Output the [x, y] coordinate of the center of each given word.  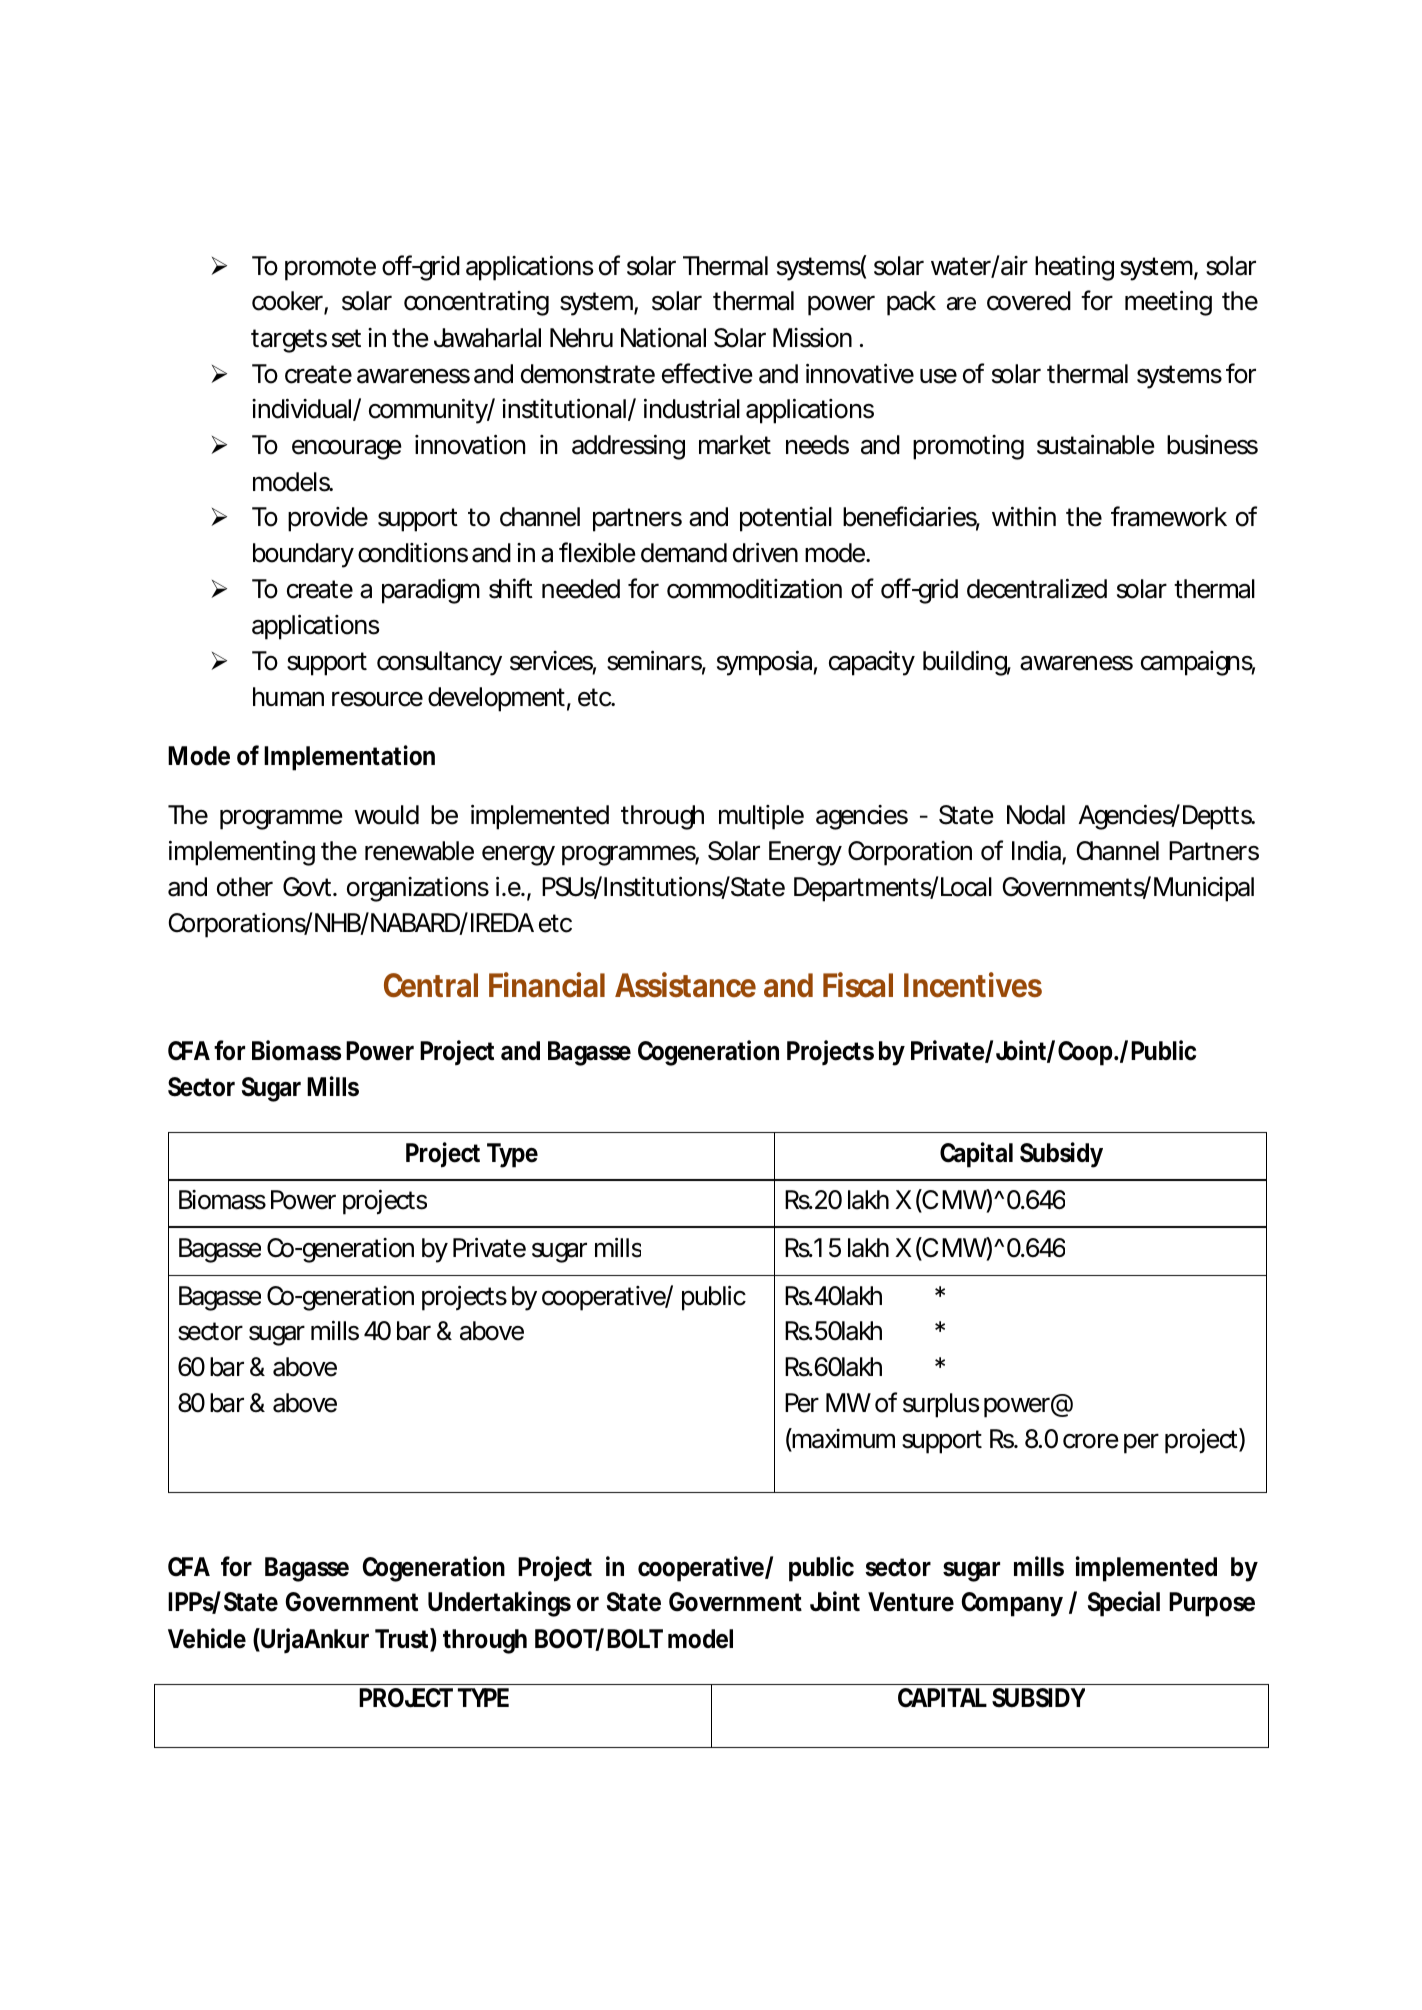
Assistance [685, 985]
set [346, 338]
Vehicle [207, 1638]
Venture [911, 1602]
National [663, 338]
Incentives [973, 985]
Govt [309, 887]
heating [1074, 268]
